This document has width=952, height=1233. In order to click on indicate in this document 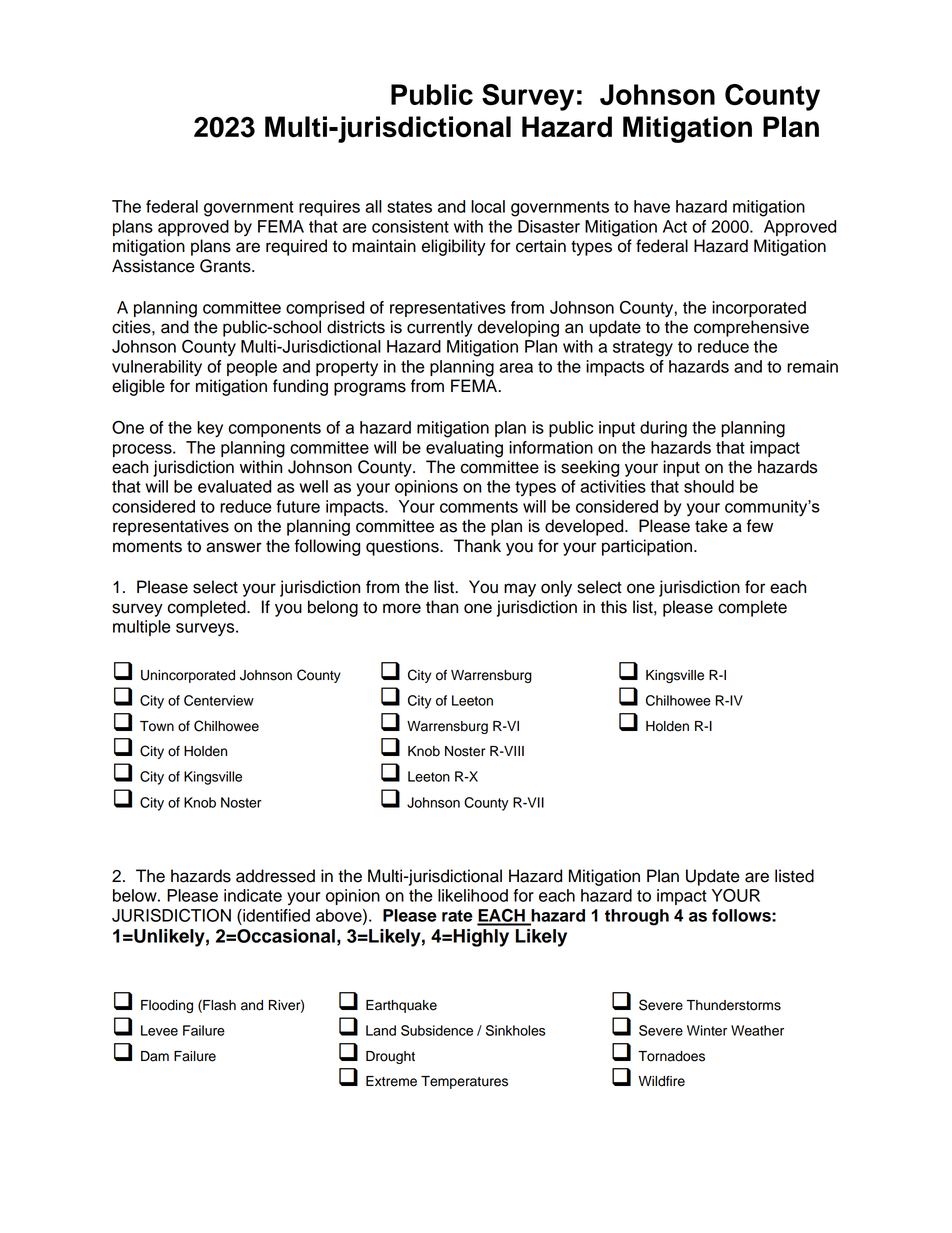, I will do `click(253, 895)`.
